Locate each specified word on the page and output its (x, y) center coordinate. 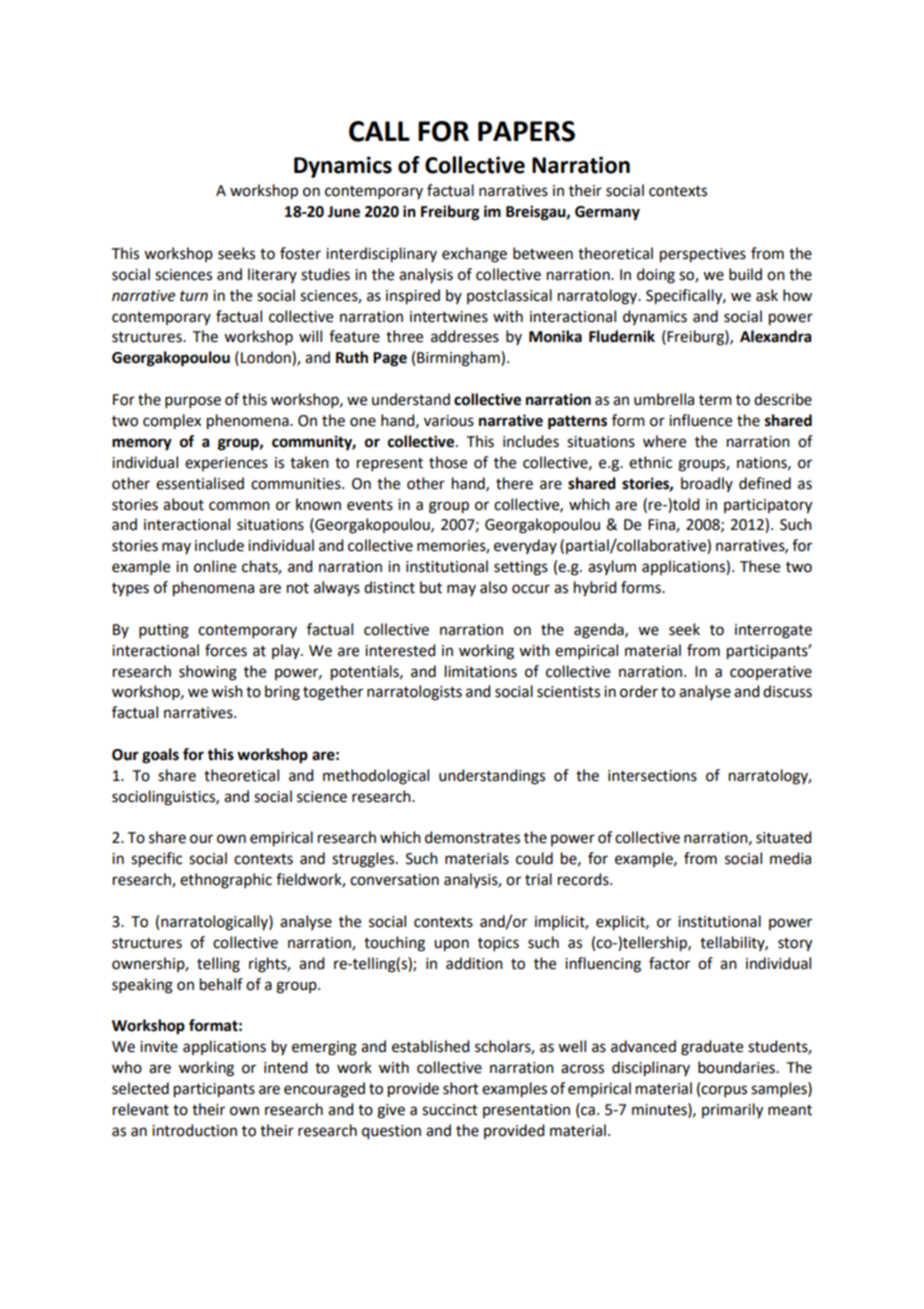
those (448, 462)
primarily (732, 1111)
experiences (226, 464)
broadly (707, 484)
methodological (376, 777)
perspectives (703, 255)
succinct (450, 1110)
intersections (652, 776)
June (344, 212)
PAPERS (526, 131)
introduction (194, 1130)
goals (160, 756)
